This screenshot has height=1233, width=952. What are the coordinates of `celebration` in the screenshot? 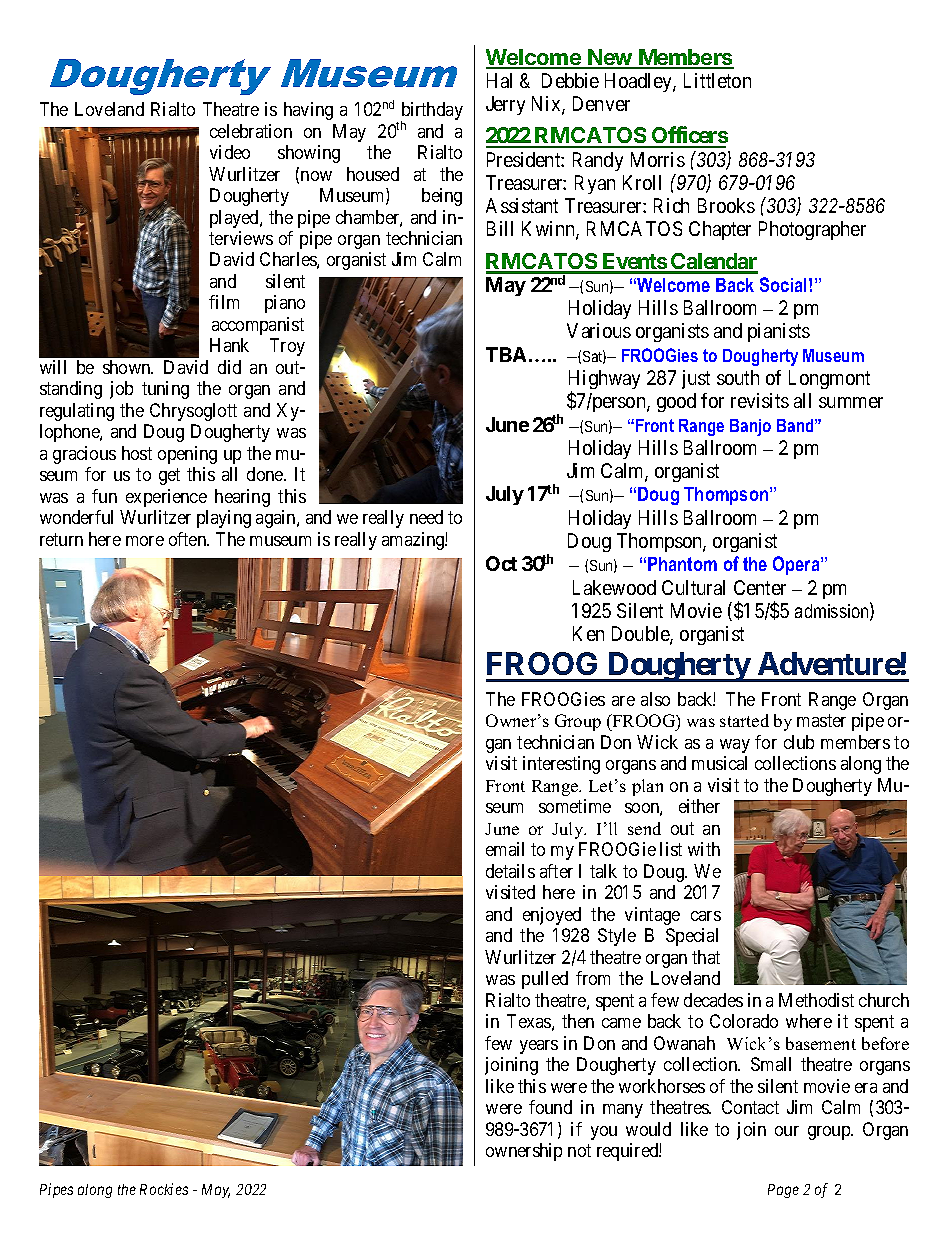 It's located at (251, 131).
